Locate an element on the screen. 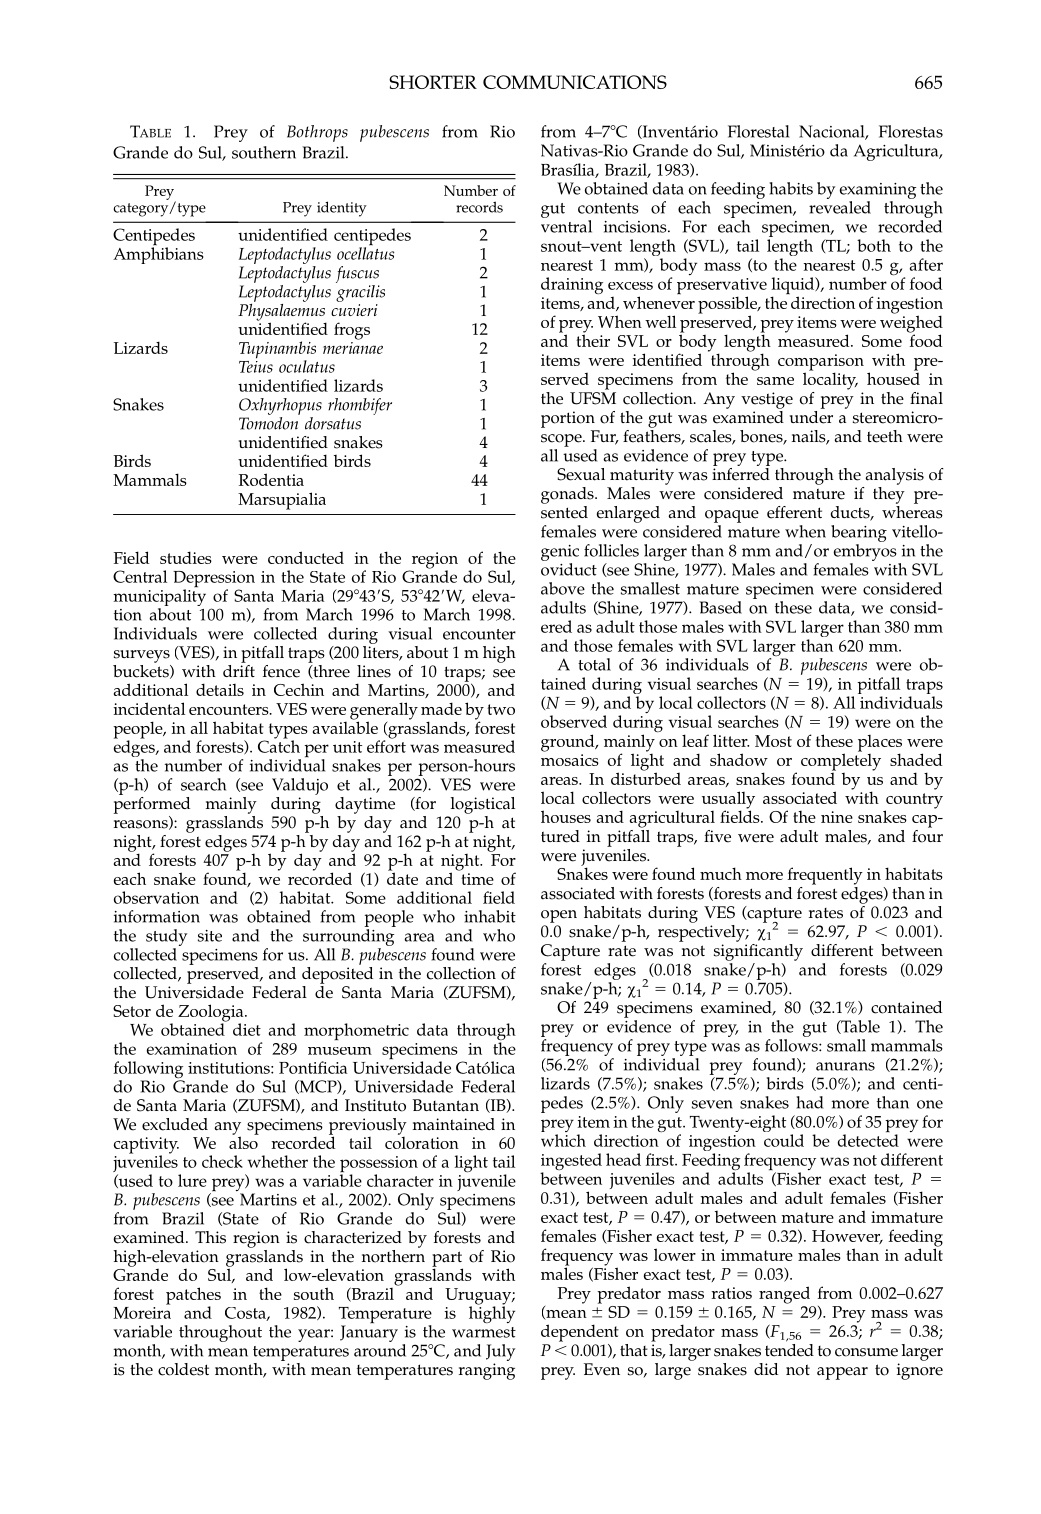 Image resolution: width=1041 pixels, height=1514 pixels. Catch is located at coordinates (279, 745).
